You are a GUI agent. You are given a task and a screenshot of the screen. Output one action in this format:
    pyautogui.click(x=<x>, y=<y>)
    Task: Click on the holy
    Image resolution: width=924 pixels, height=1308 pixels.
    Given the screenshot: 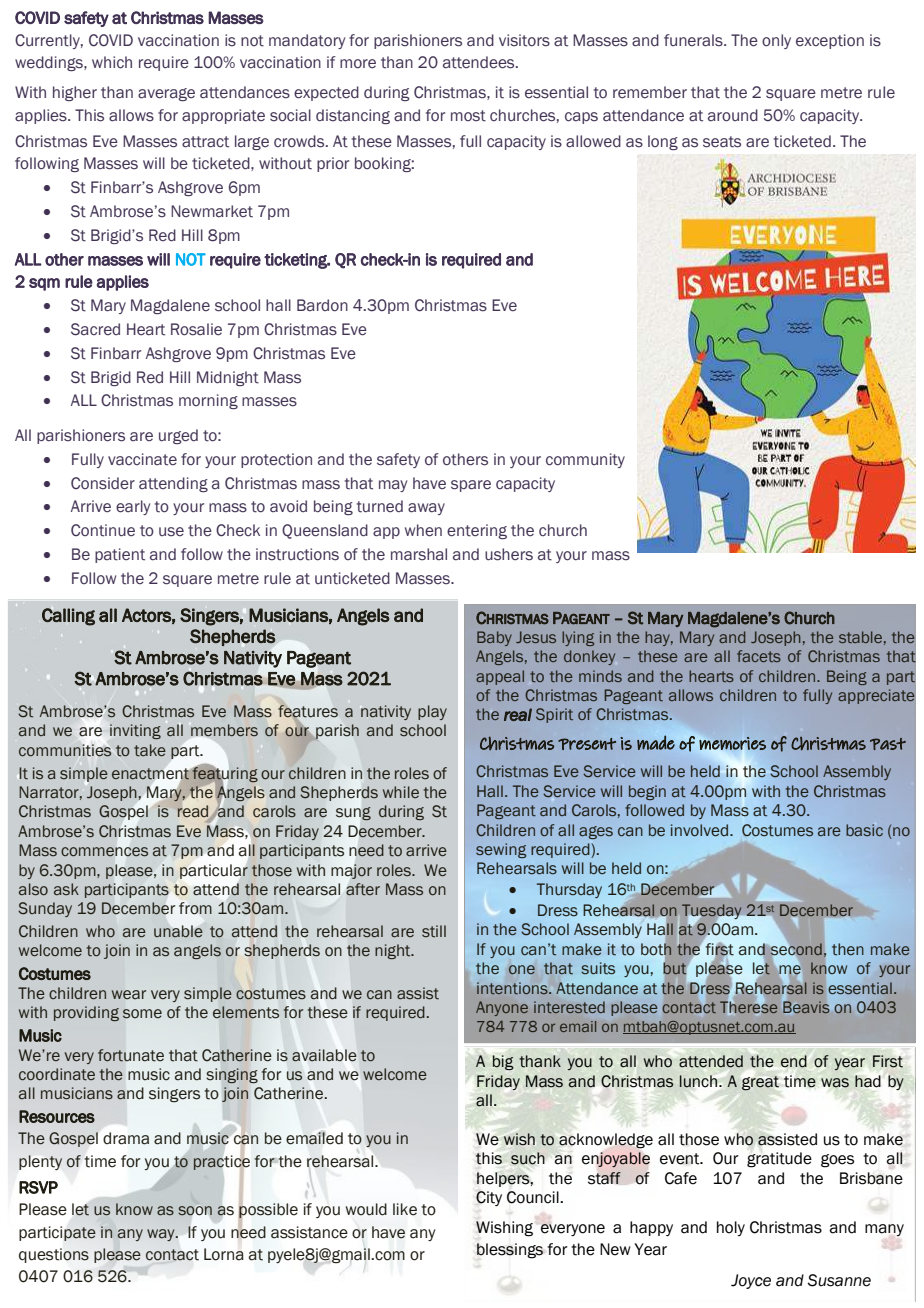 What is the action you would take?
    pyautogui.click(x=731, y=1228)
